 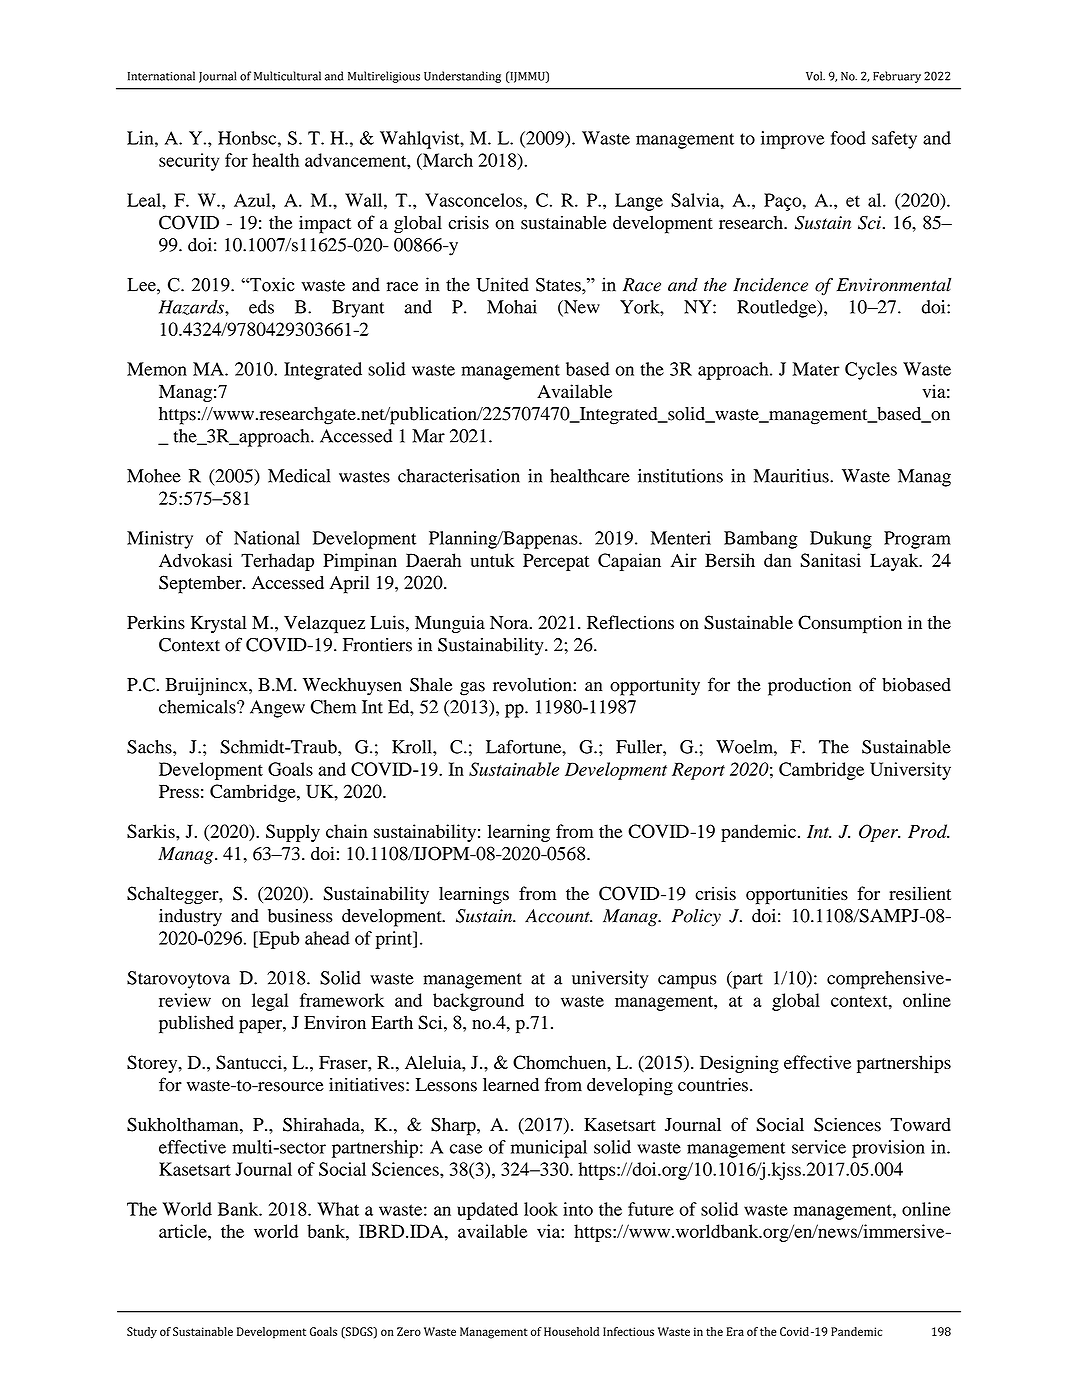 What do you see at coordinates (157, 369) in the screenshot?
I see `Memon` at bounding box center [157, 369].
